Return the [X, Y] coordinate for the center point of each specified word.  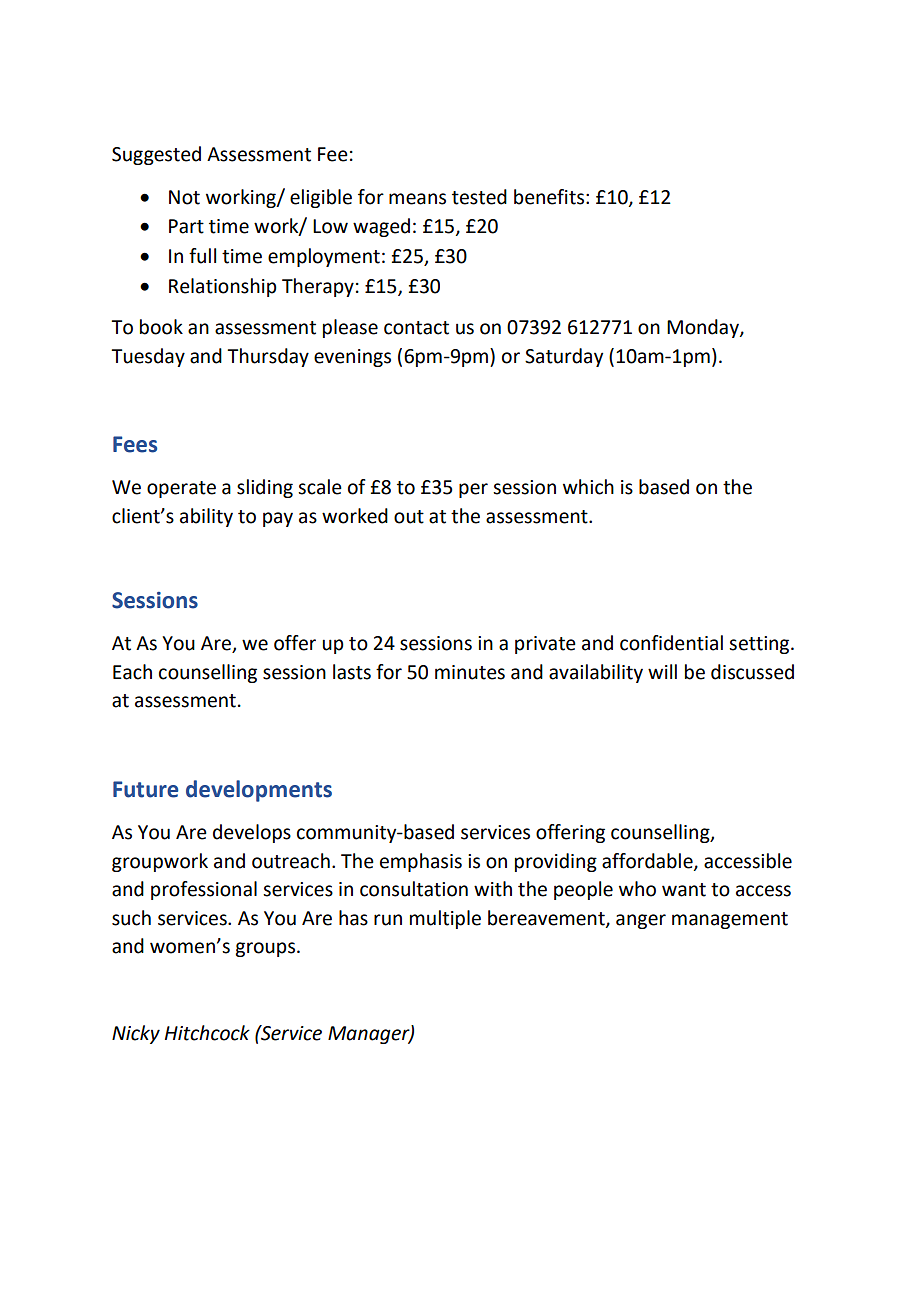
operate [181, 489]
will [662, 671]
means [417, 199]
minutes [470, 672]
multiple [445, 919]
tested [479, 197]
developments [259, 791]
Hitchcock [207, 1033]
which [588, 487]
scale [320, 487]
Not [184, 197]
